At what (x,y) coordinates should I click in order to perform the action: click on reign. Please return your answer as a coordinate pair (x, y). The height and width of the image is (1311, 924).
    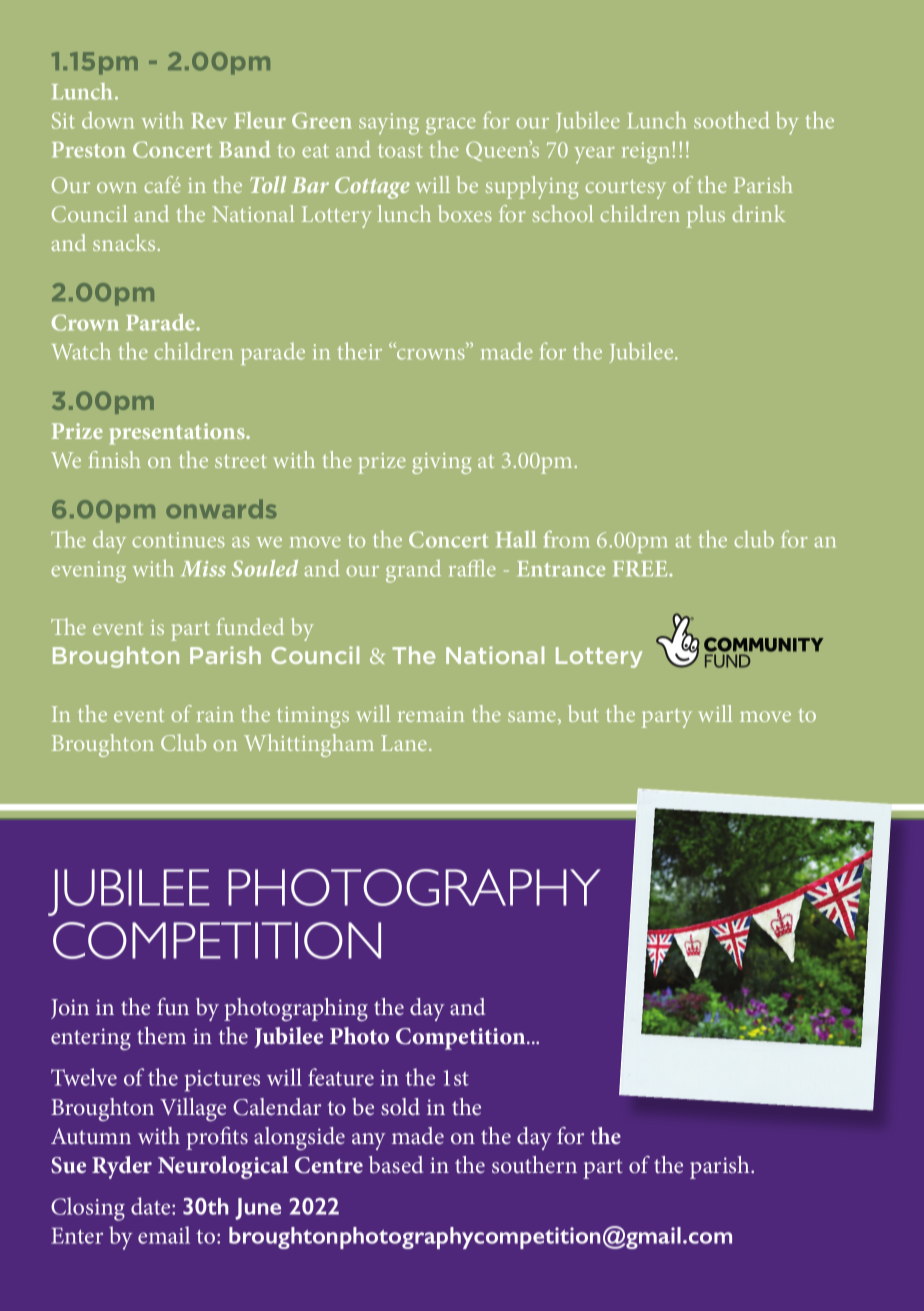
    Looking at the image, I should click on (645, 153).
